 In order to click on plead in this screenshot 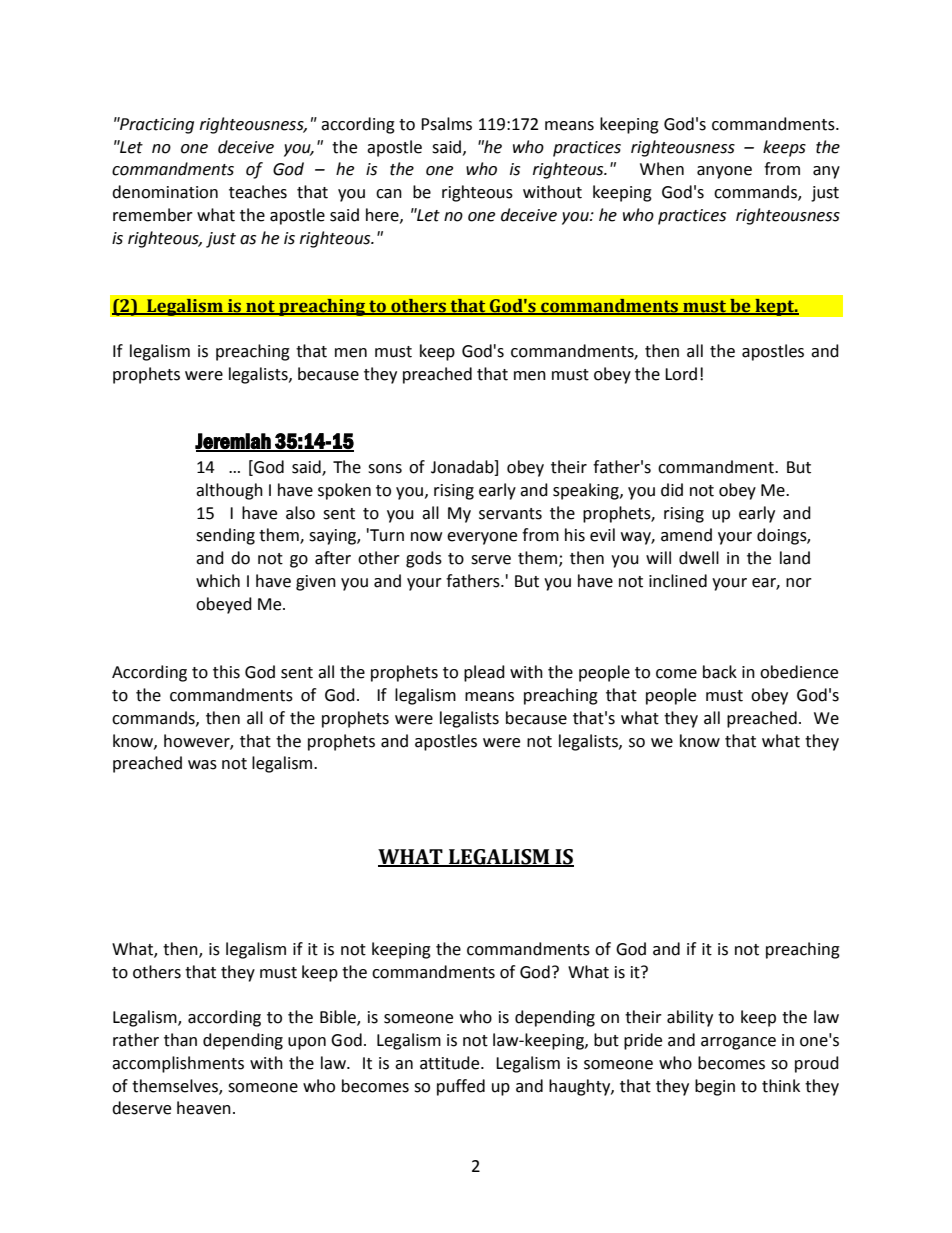, I will do `click(484, 673)`.
